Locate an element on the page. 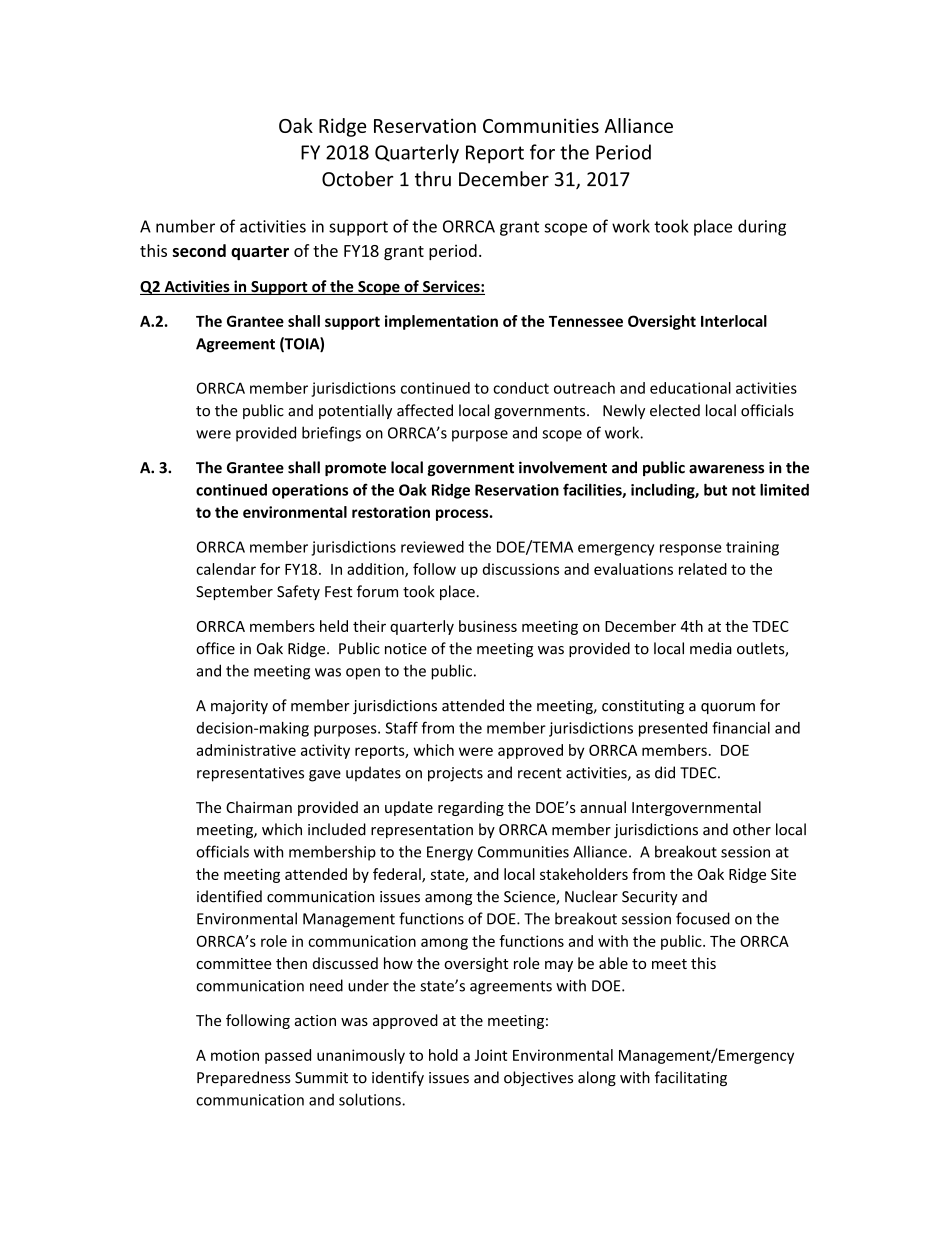  Joint is located at coordinates (491, 1055).
